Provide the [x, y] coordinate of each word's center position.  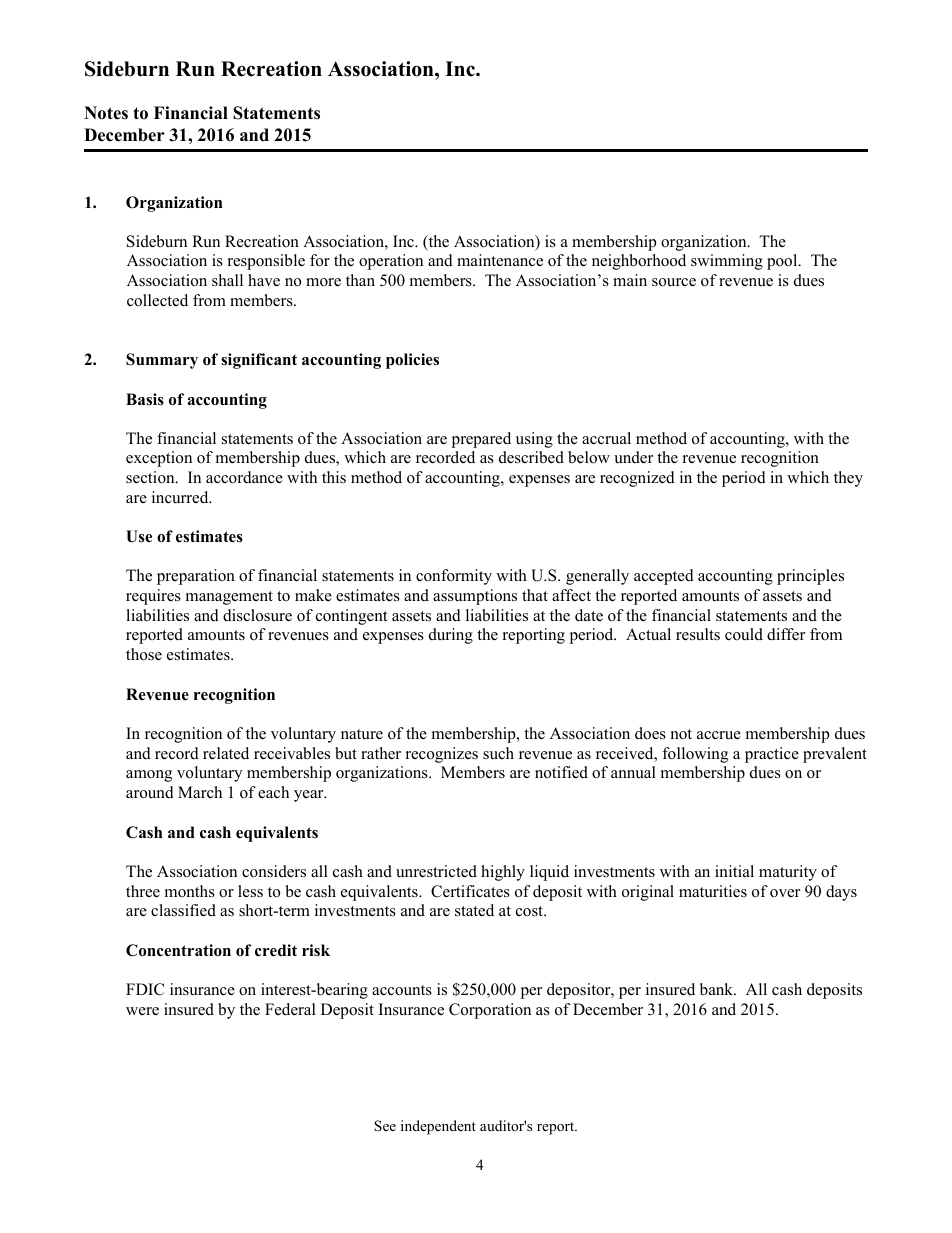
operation [391, 262]
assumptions [475, 597]
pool [783, 262]
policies [412, 361]
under [633, 457]
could [744, 634]
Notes [106, 113]
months [190, 891]
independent [438, 1127]
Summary [162, 361]
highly [503, 873]
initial [734, 871]
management [229, 598]
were [142, 1011]
